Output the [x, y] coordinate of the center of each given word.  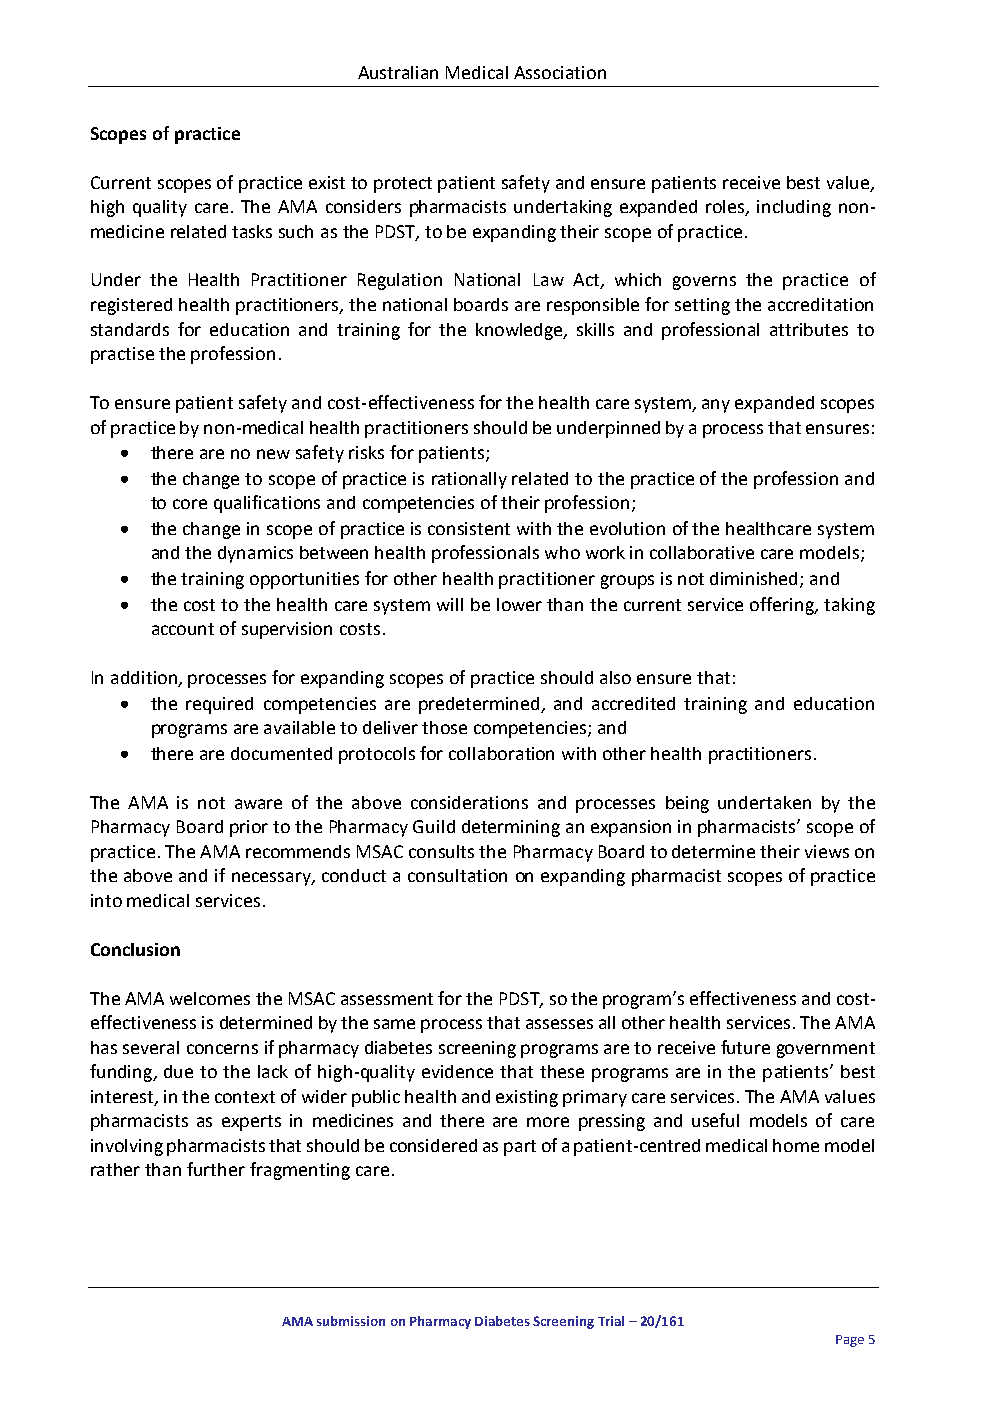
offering [783, 606]
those [444, 727]
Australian [398, 72]
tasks [252, 231]
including [794, 208]
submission [351, 1321]
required [219, 705]
